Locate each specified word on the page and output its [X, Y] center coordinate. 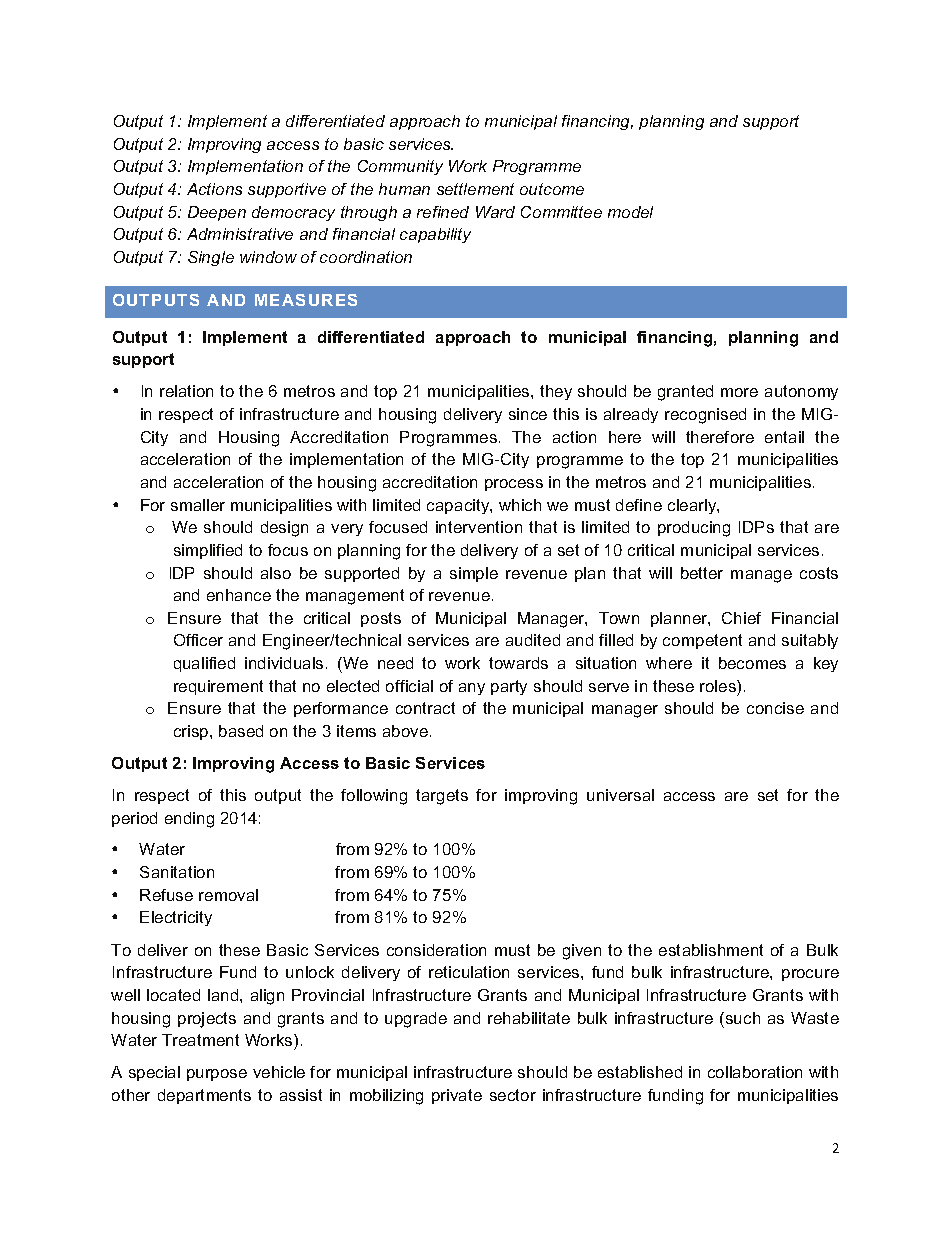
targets [442, 797]
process [514, 485]
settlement [475, 189]
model [630, 212]
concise [775, 708]
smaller [198, 505]
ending [189, 820]
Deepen [217, 213]
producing [694, 529]
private [457, 1096]
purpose [217, 1075]
